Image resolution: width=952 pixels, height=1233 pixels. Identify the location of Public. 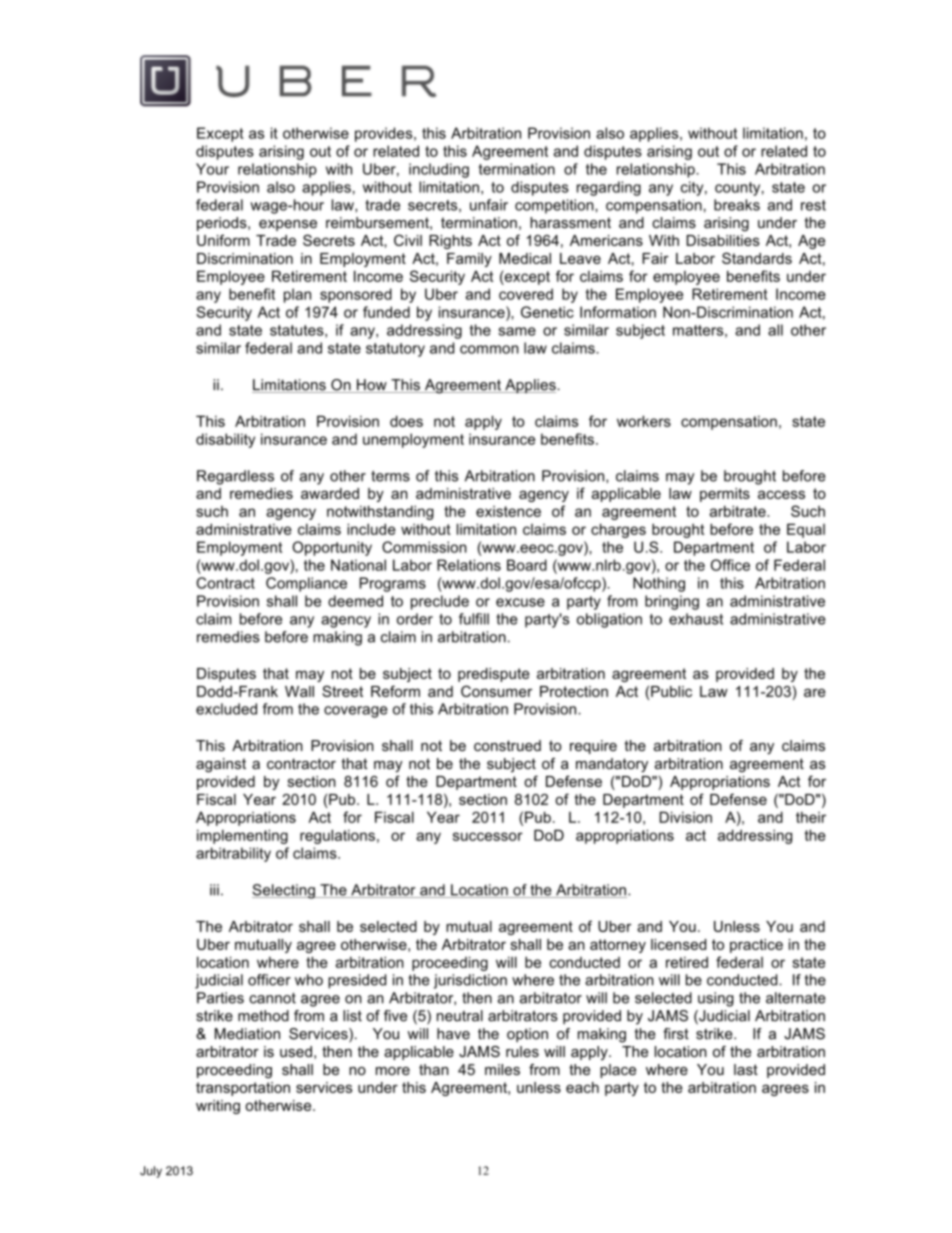
(671, 691).
